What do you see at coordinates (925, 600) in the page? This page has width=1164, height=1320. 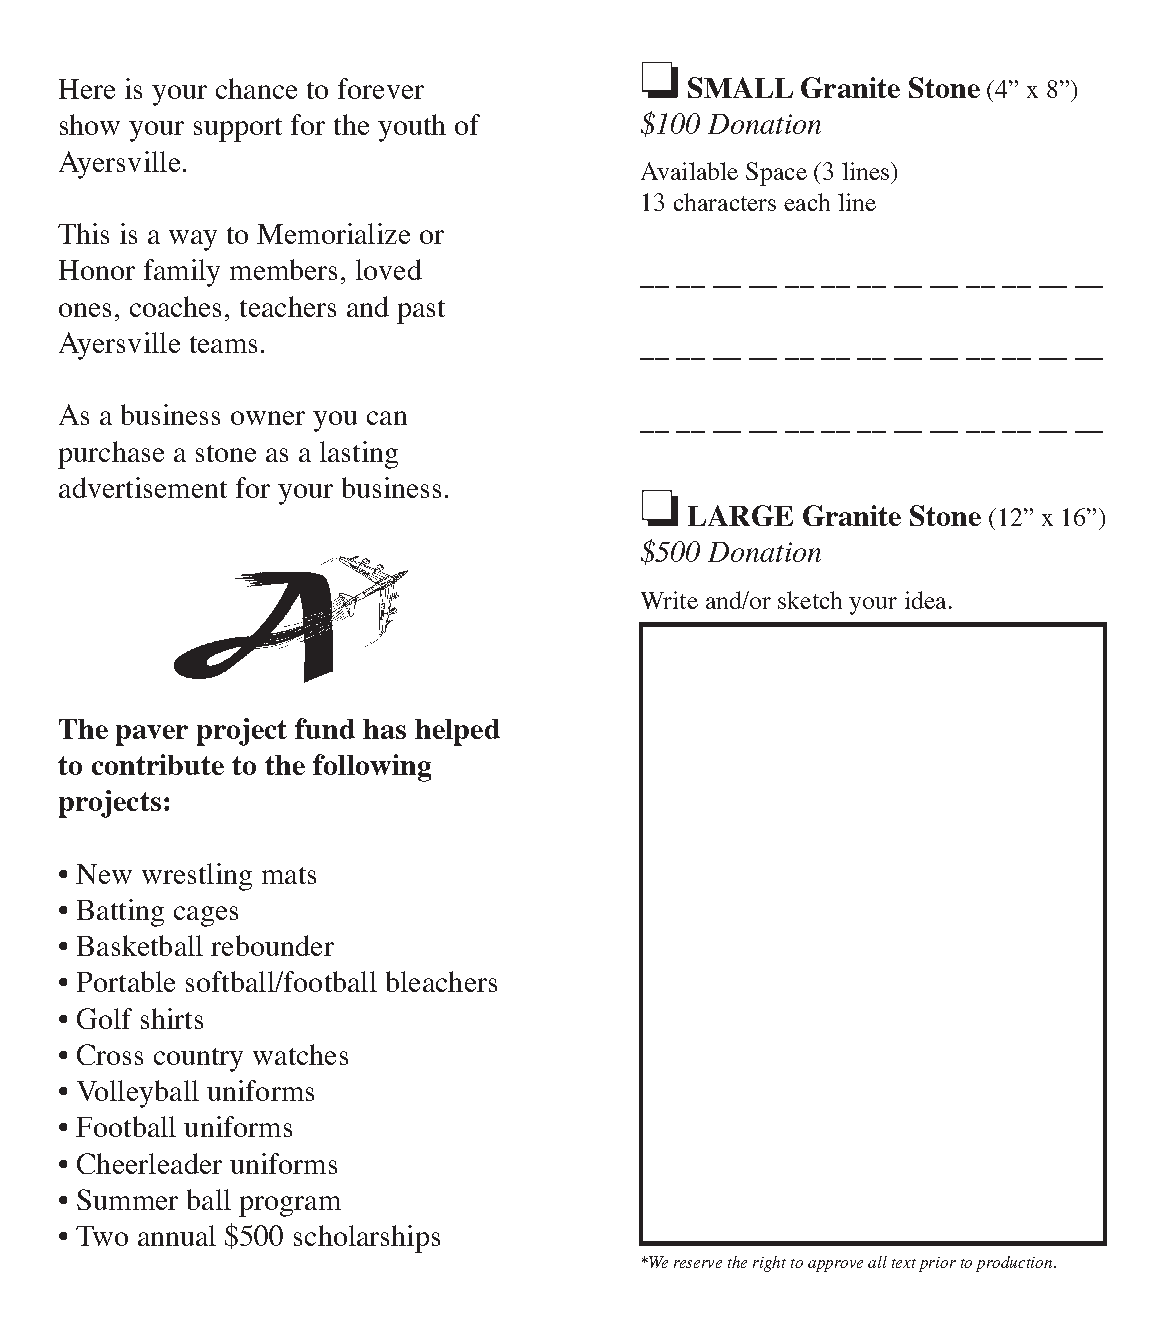 I see `idea` at bounding box center [925, 600].
